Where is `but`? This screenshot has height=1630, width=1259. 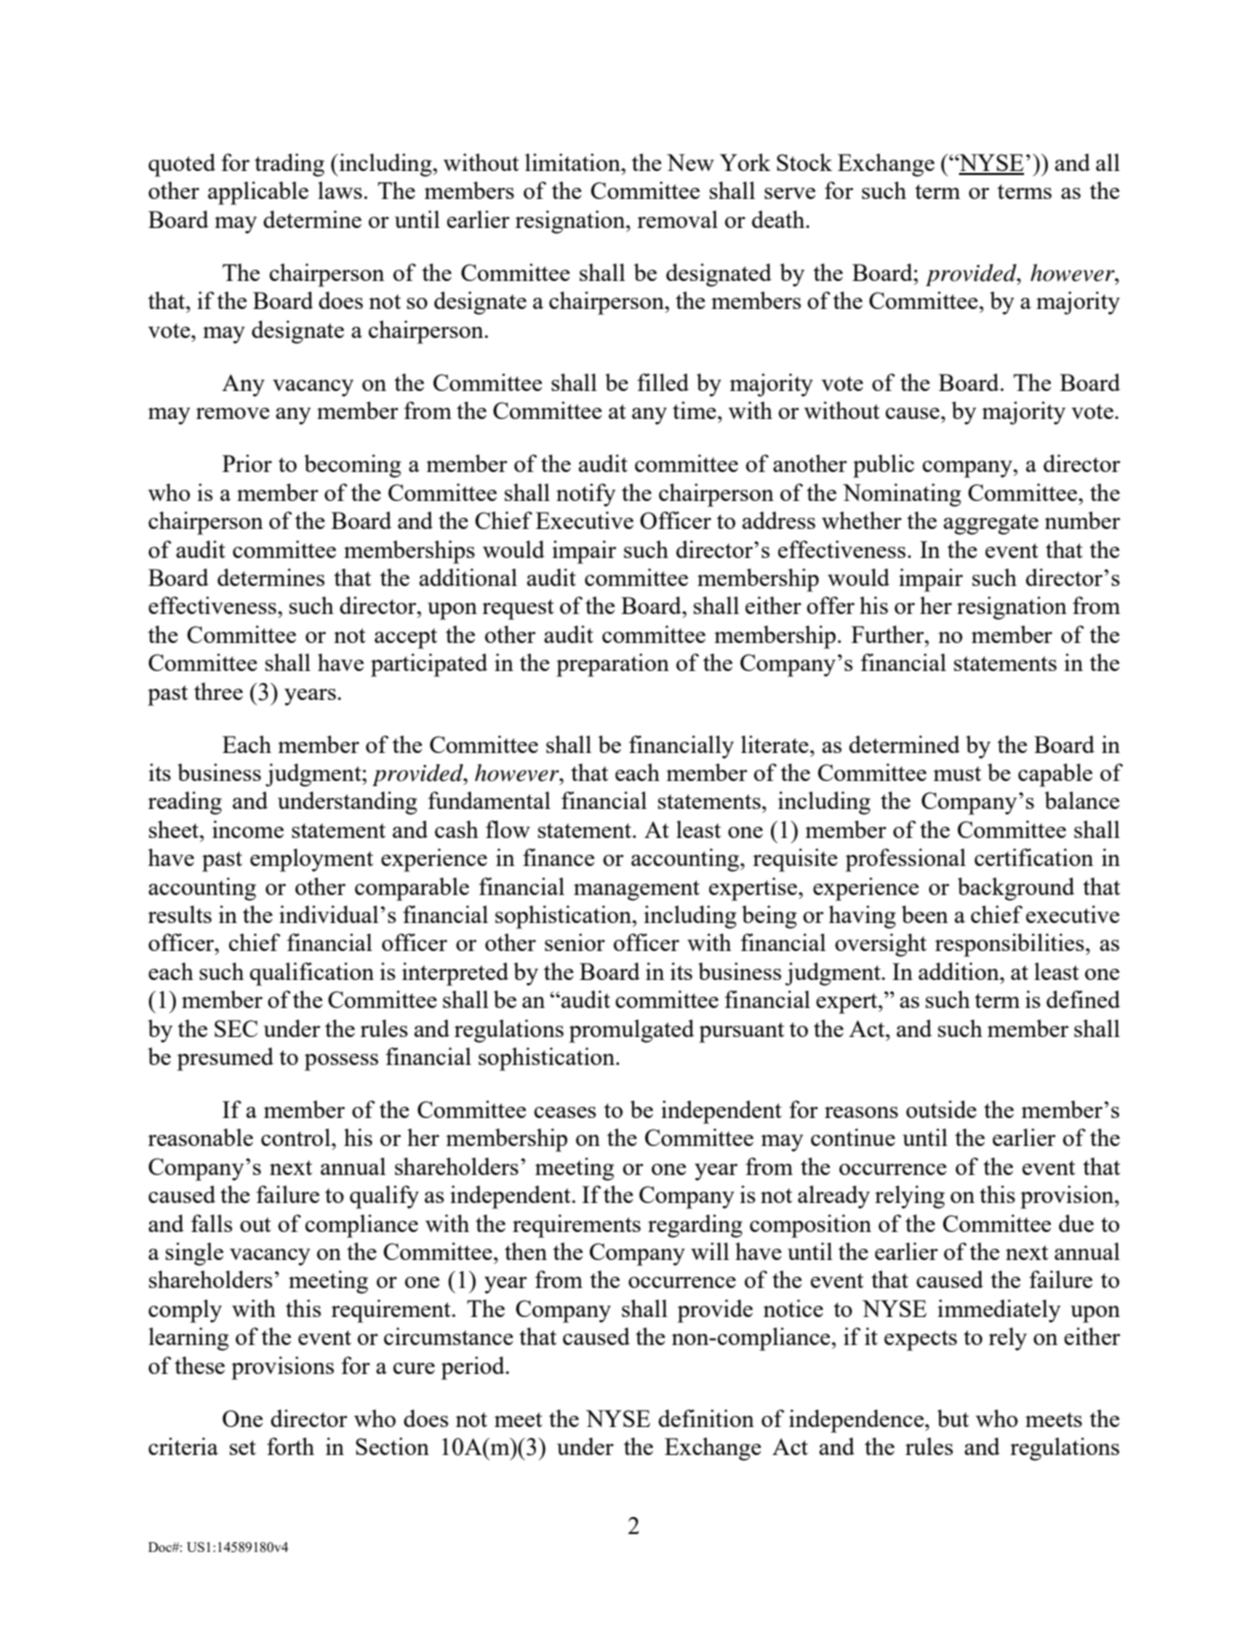 but is located at coordinates (953, 1418).
